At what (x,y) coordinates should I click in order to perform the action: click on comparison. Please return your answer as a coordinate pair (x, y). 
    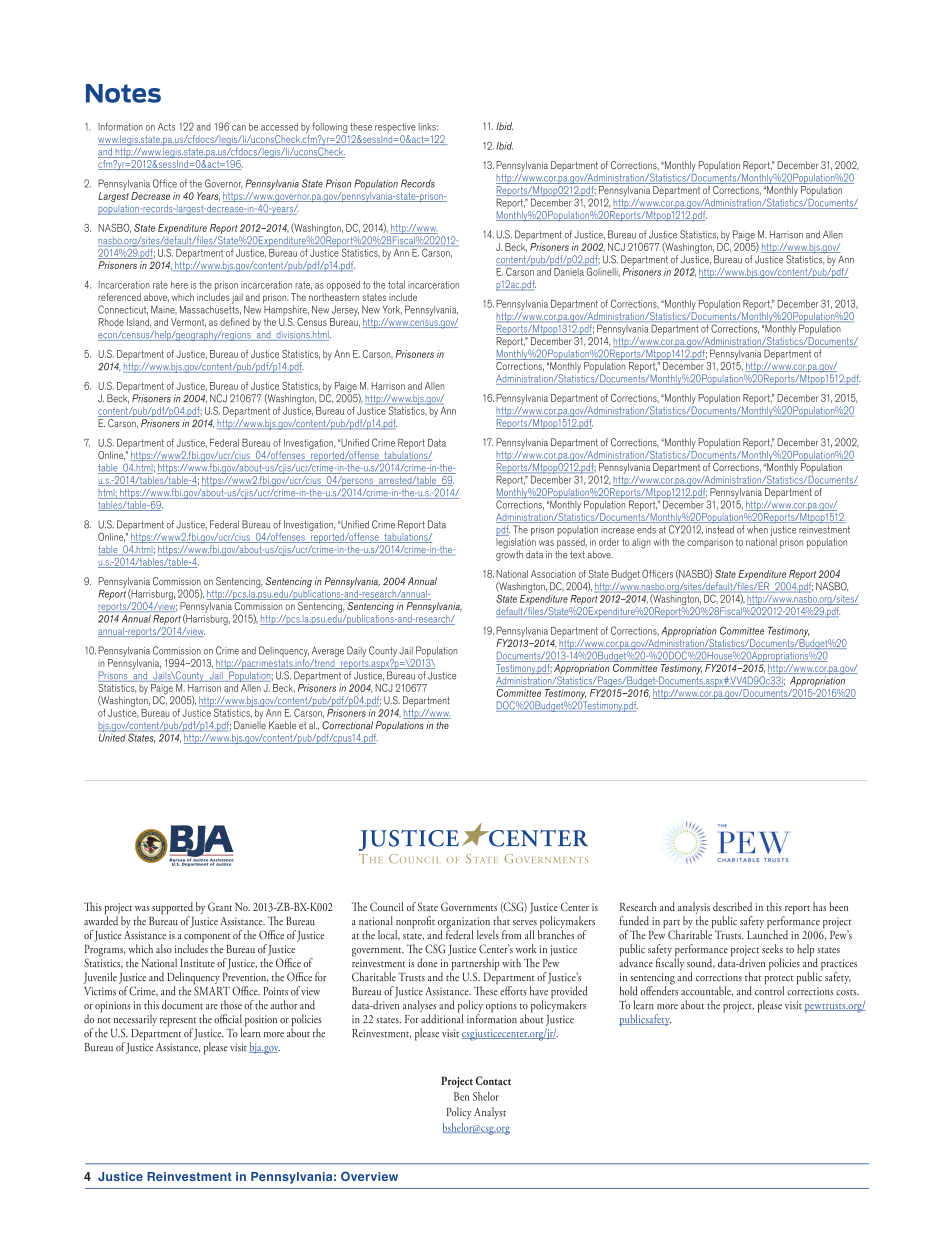
    Looking at the image, I should click on (710, 544).
